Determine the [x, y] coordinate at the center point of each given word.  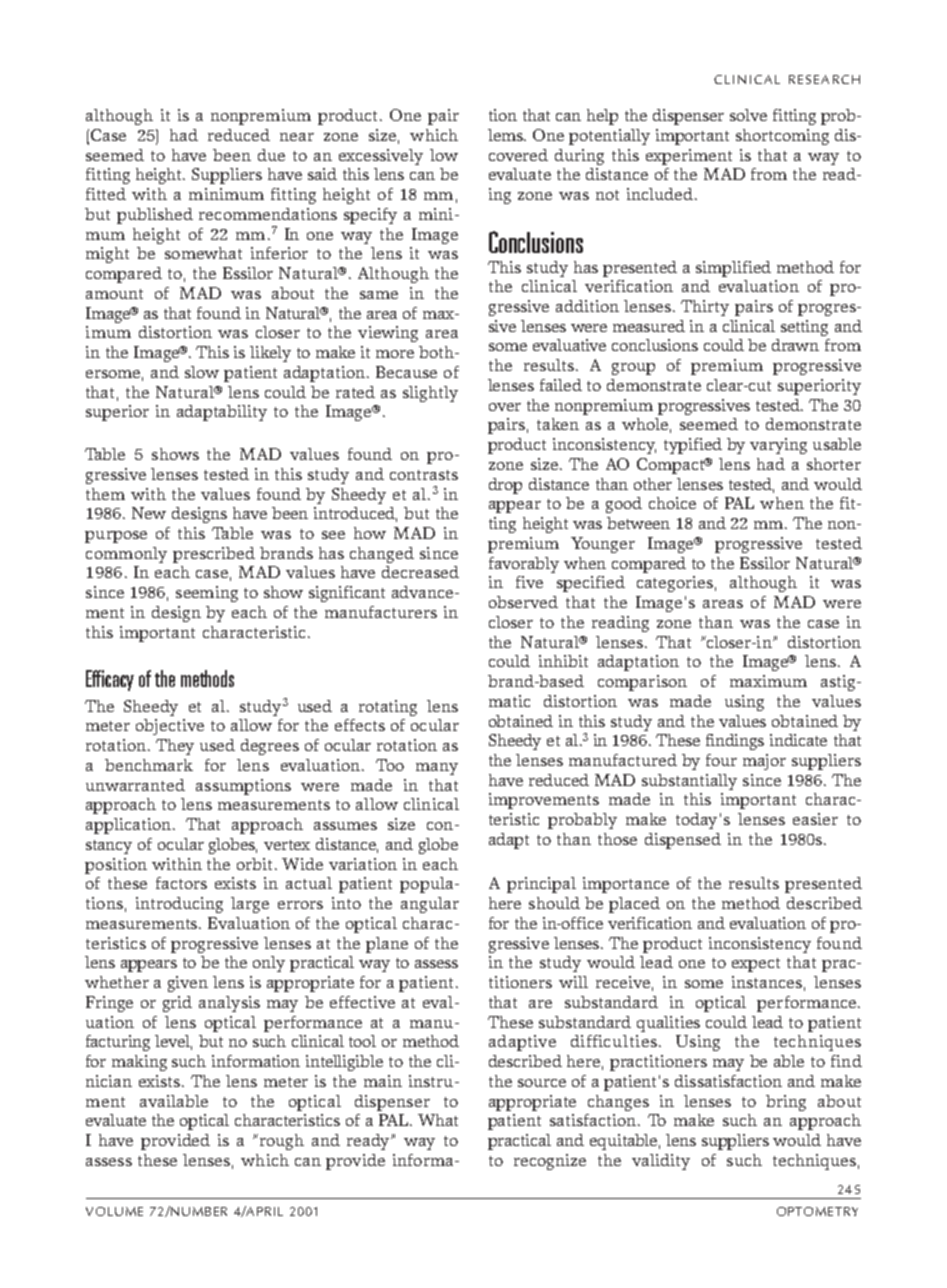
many [437, 769]
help [602, 117]
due [271, 155]
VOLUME [114, 1211]
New [149, 513]
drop [505, 486]
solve [748, 115]
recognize [550, 1162]
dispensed [683, 841]
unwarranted [135, 785]
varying [778, 446]
